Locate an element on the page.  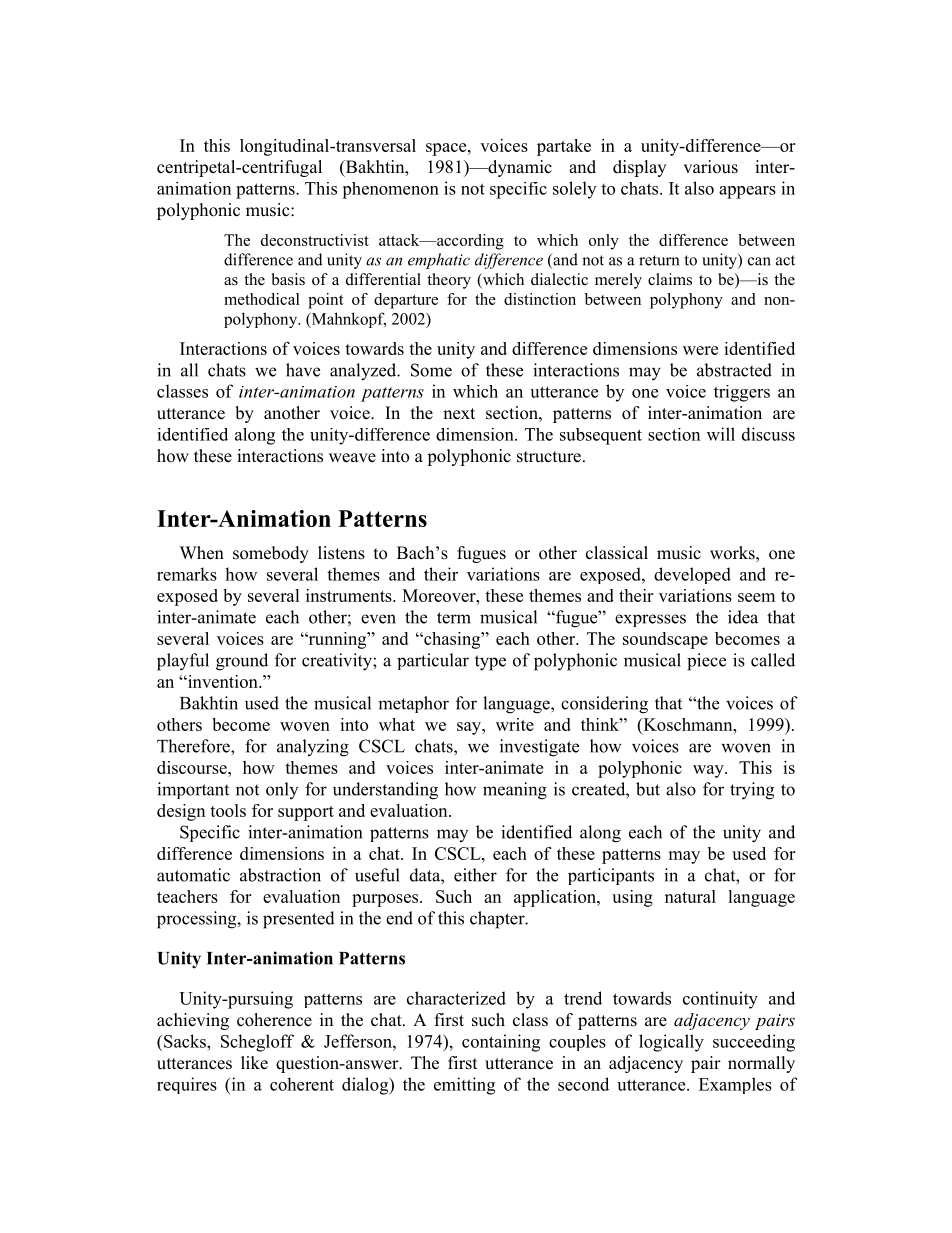
abstraction is located at coordinates (280, 875).
